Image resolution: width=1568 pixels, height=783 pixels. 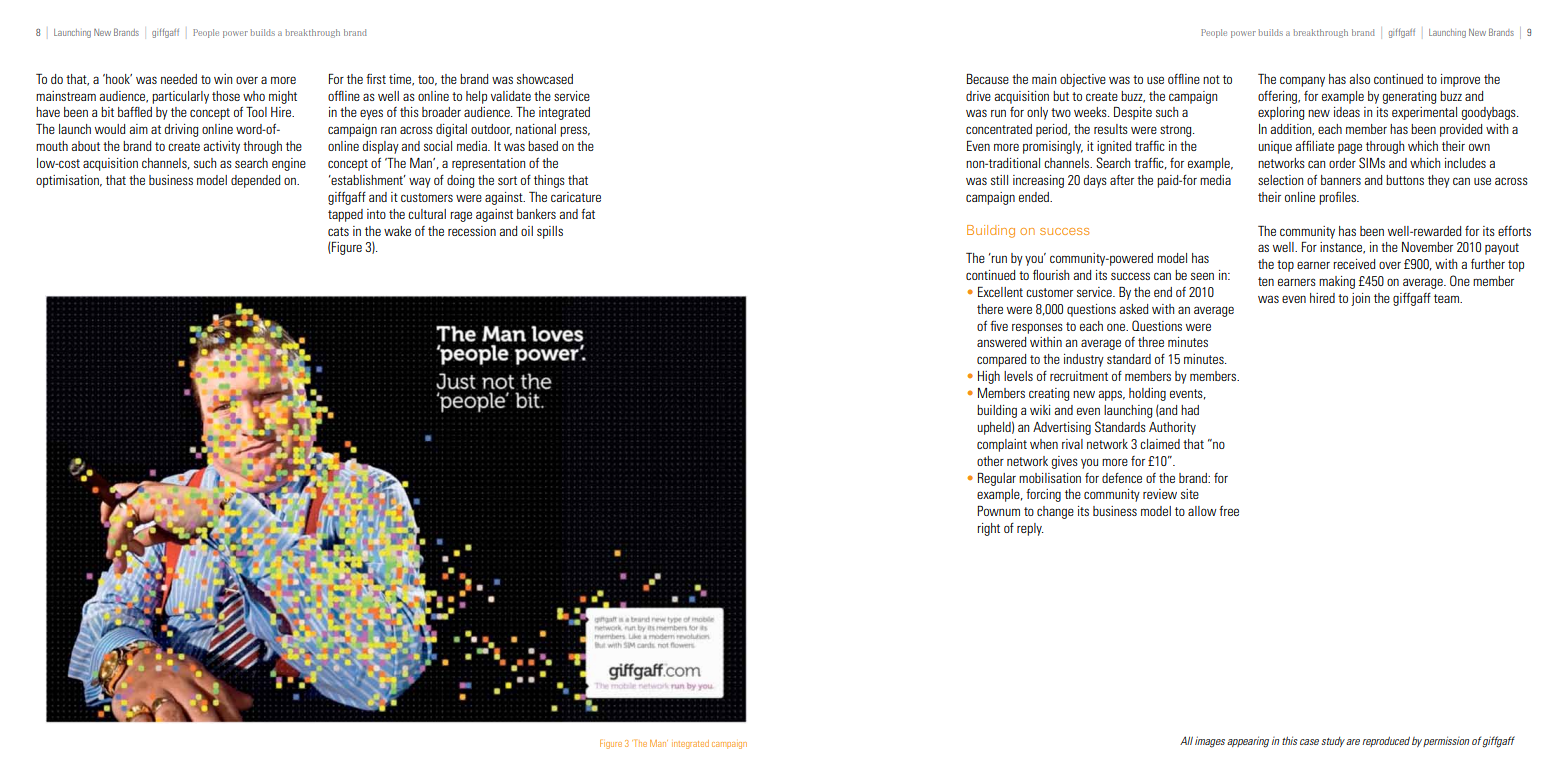 What do you see at coordinates (1190, 494) in the page?
I see `site` at bounding box center [1190, 494].
